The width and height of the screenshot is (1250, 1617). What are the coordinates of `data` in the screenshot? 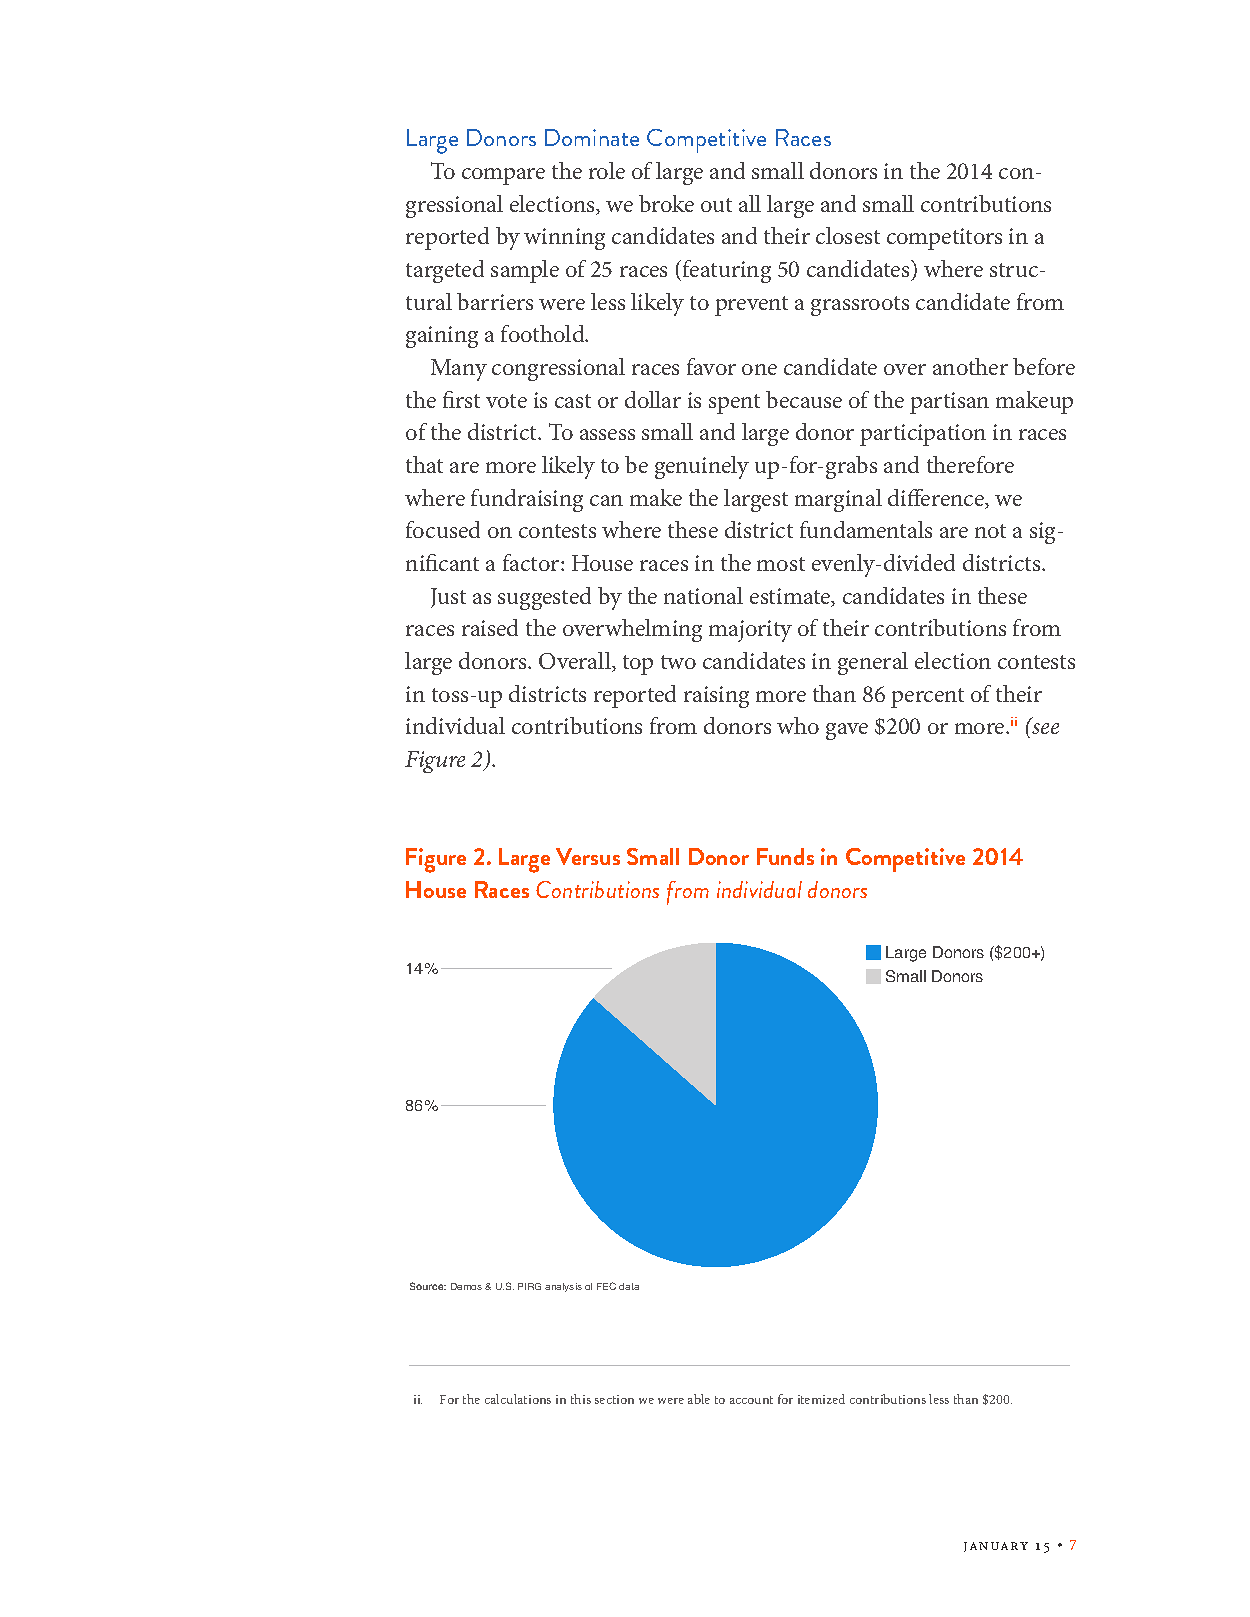 It's located at (629, 1286).
